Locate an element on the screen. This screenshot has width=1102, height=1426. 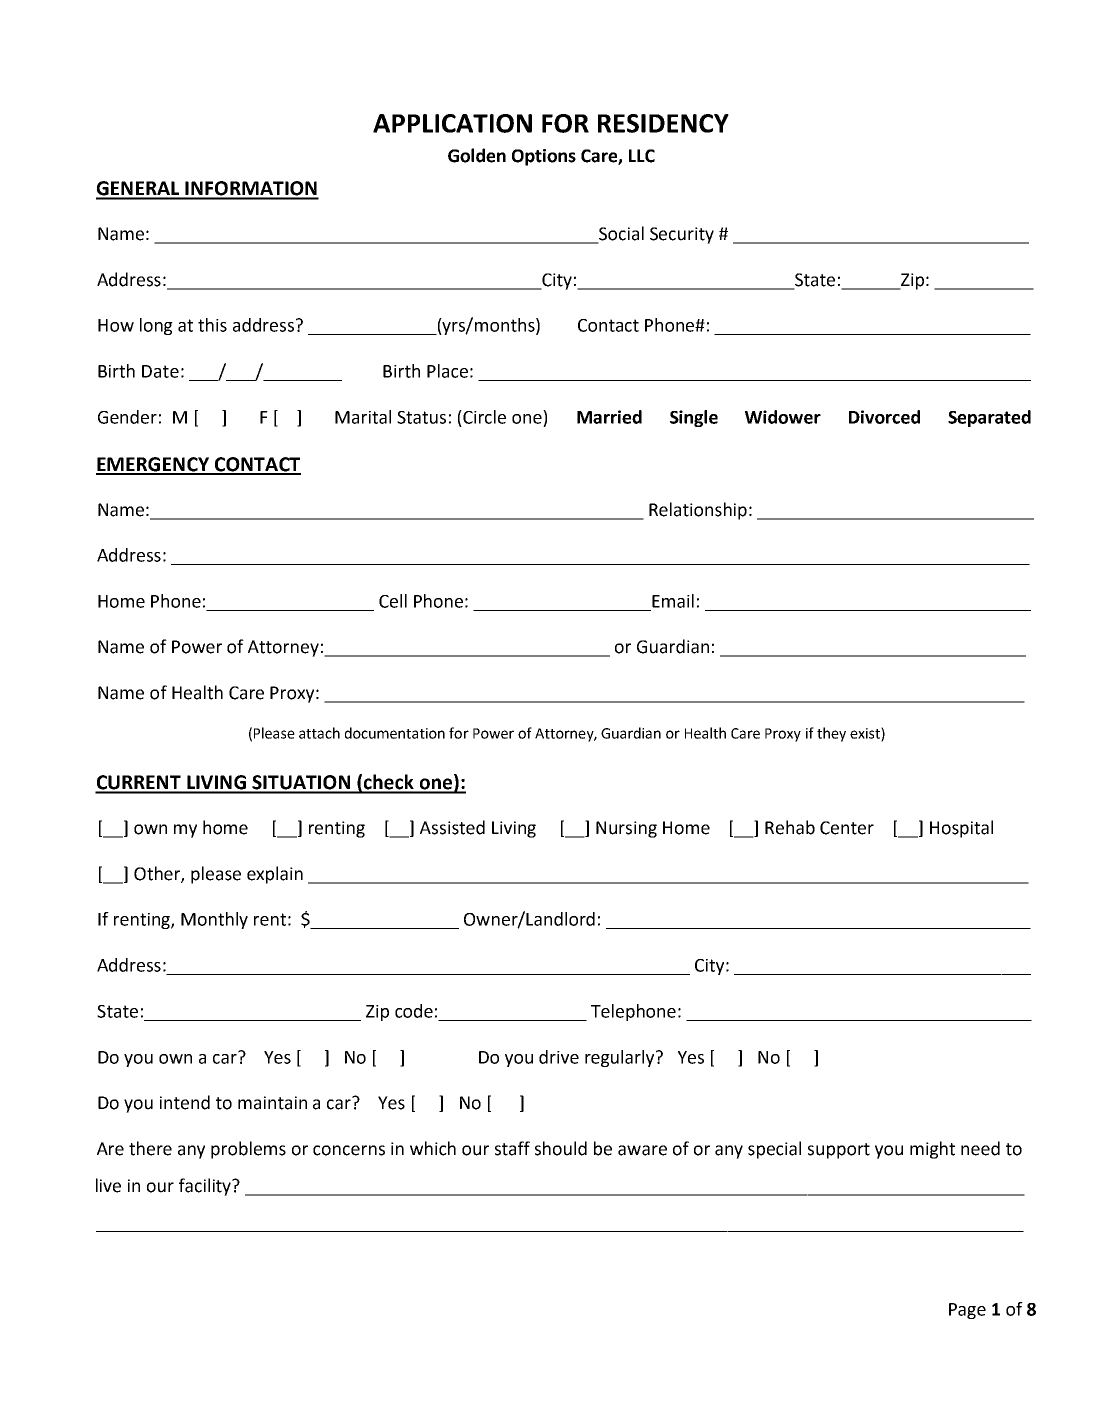
might is located at coordinates (932, 1150).
